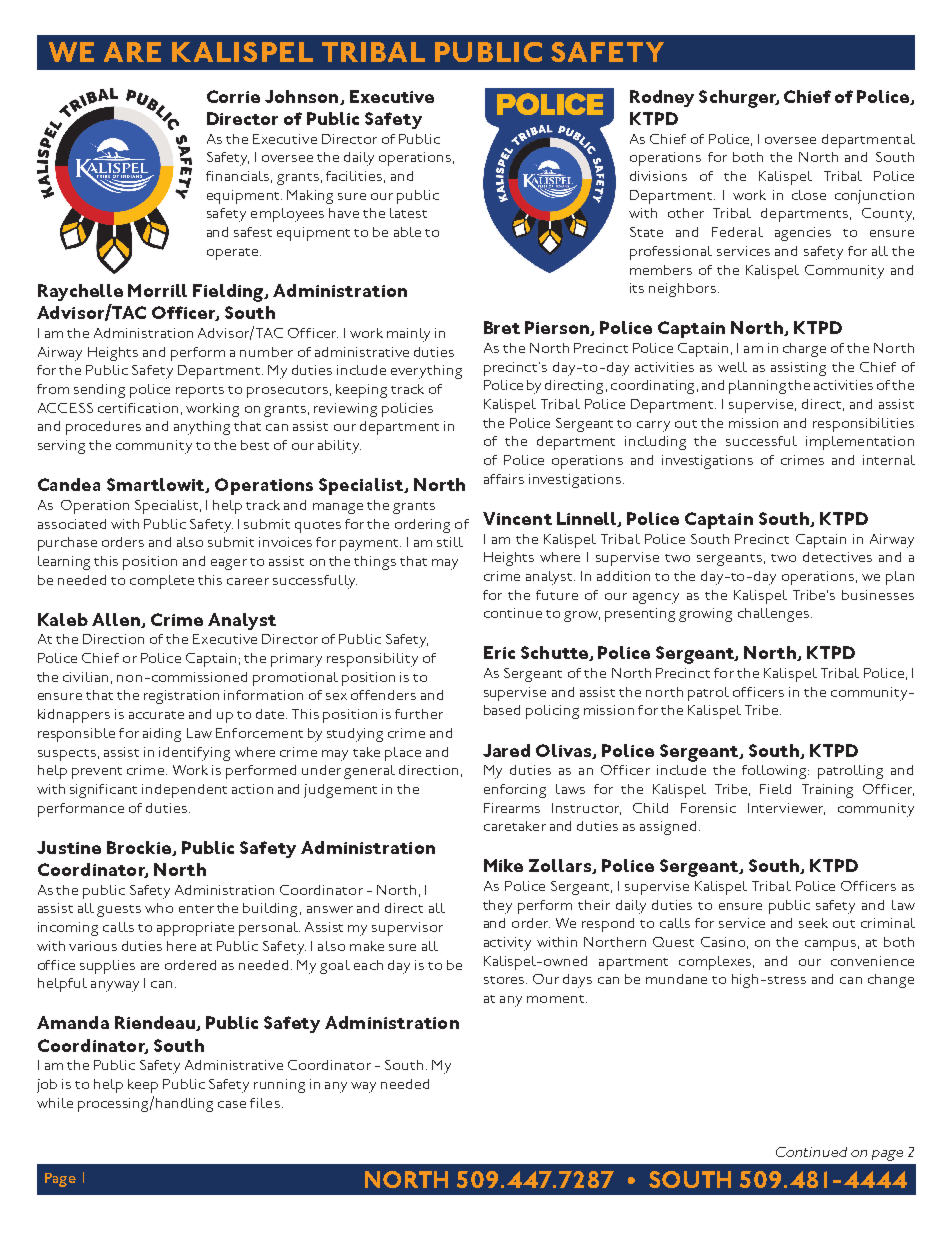  Describe the element at coordinates (557, 595) in the document. I see `future` at that location.
